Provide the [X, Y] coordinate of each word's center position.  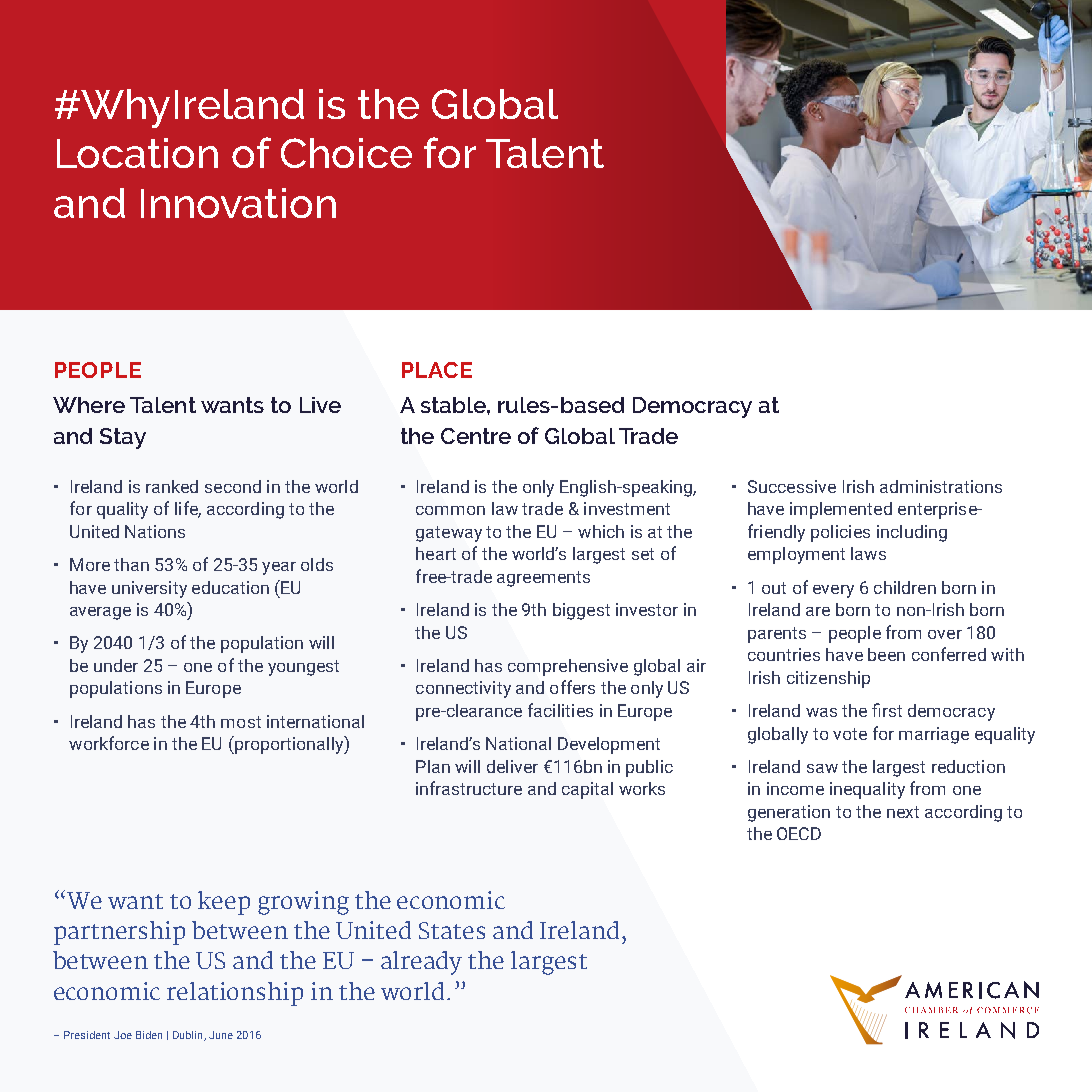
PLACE [437, 370]
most [241, 722]
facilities [560, 710]
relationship [235, 994]
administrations [941, 486]
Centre [476, 436]
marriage [934, 735]
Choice [346, 153]
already [421, 963]
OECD [799, 833]
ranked [172, 486]
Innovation [238, 203]
